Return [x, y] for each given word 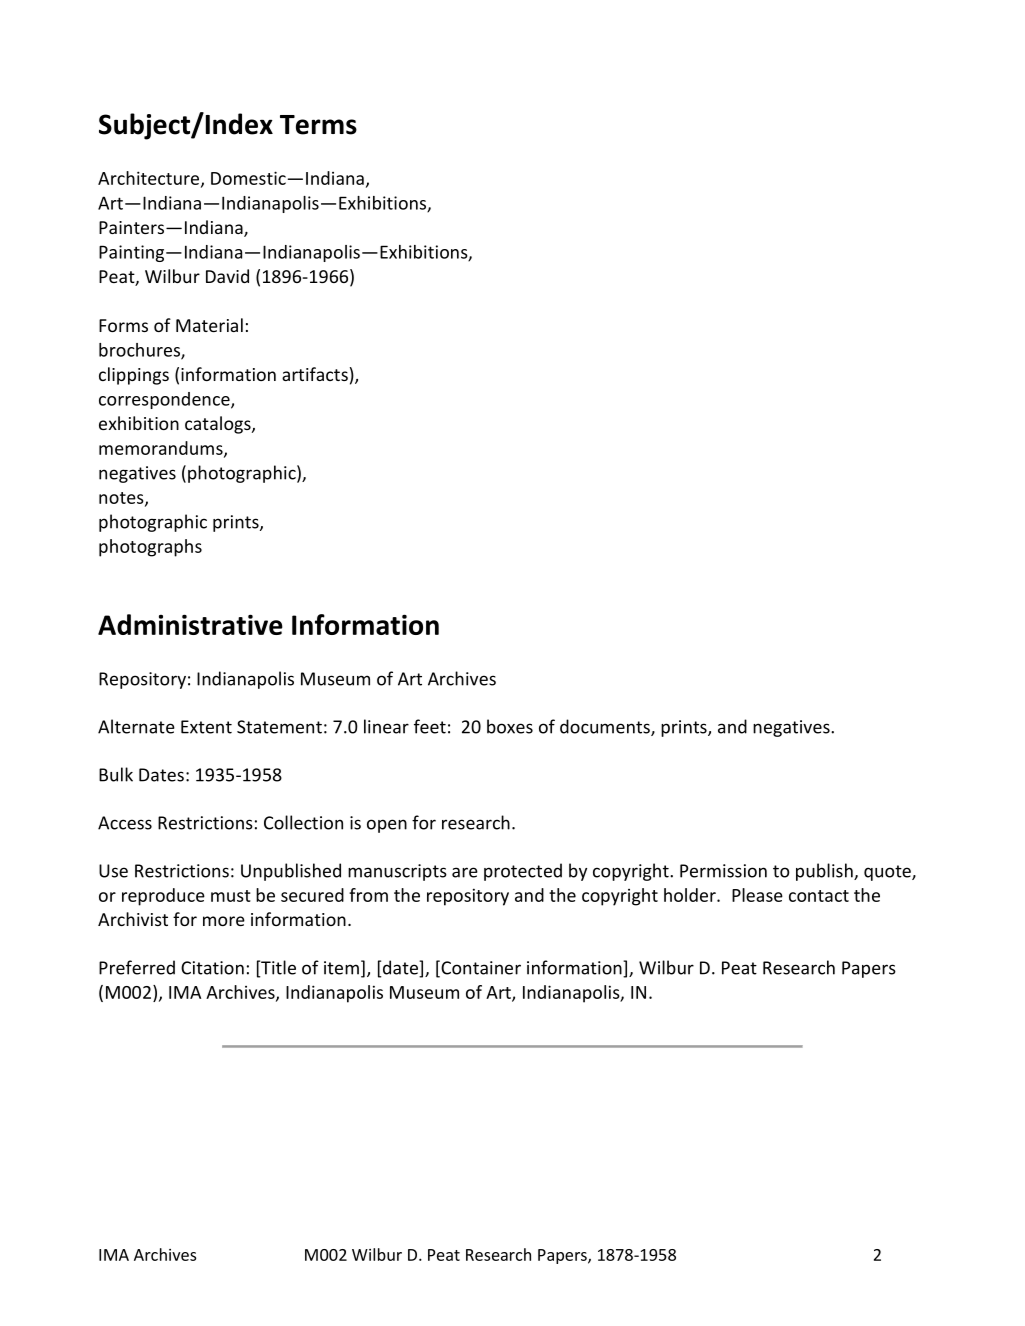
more [224, 921]
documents [606, 727]
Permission [723, 871]
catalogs [219, 425]
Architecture [150, 179]
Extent [206, 727]
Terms [318, 125]
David [227, 276]
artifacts [315, 374]
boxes [510, 726]
